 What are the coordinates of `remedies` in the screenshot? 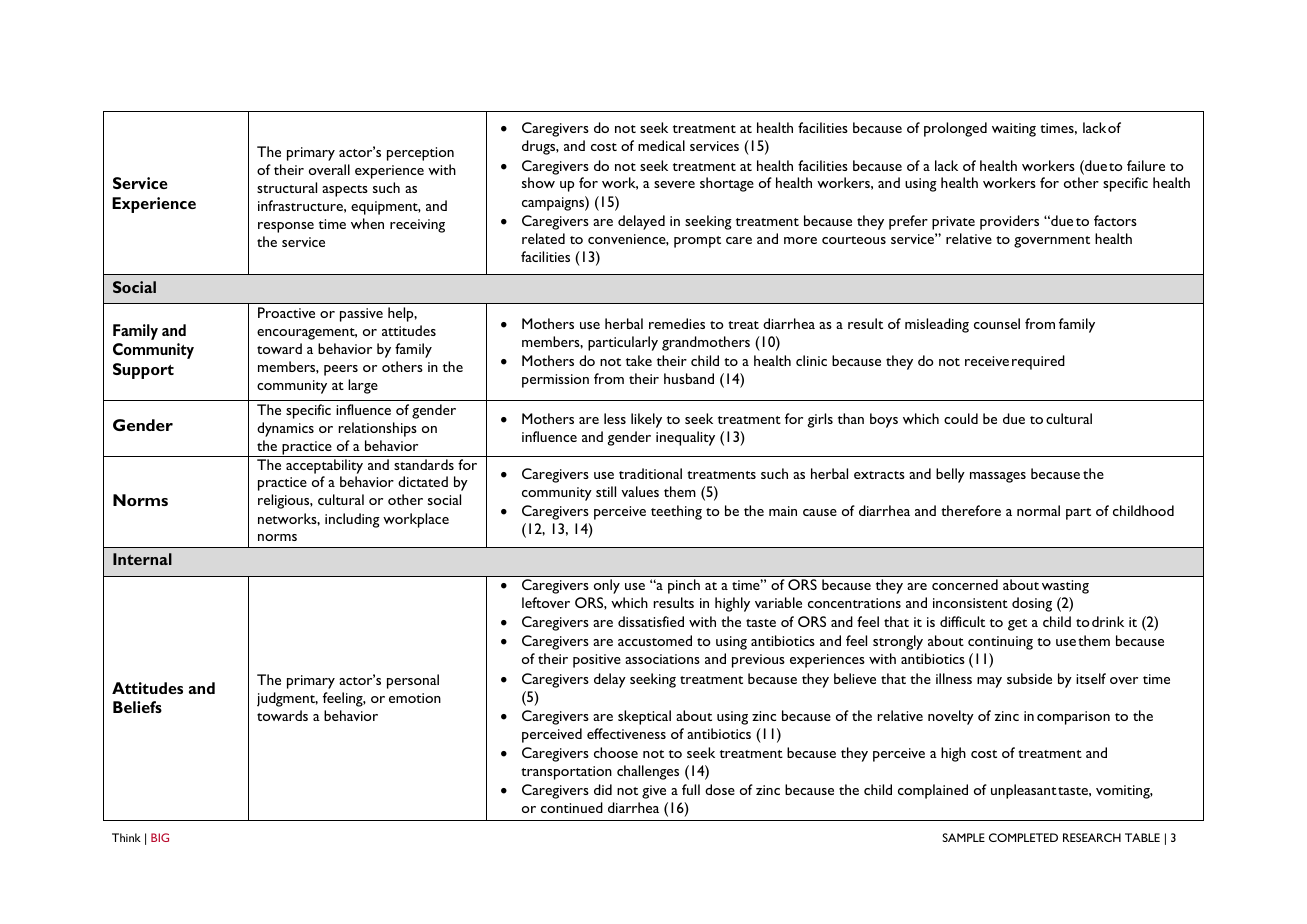 It's located at (677, 323).
